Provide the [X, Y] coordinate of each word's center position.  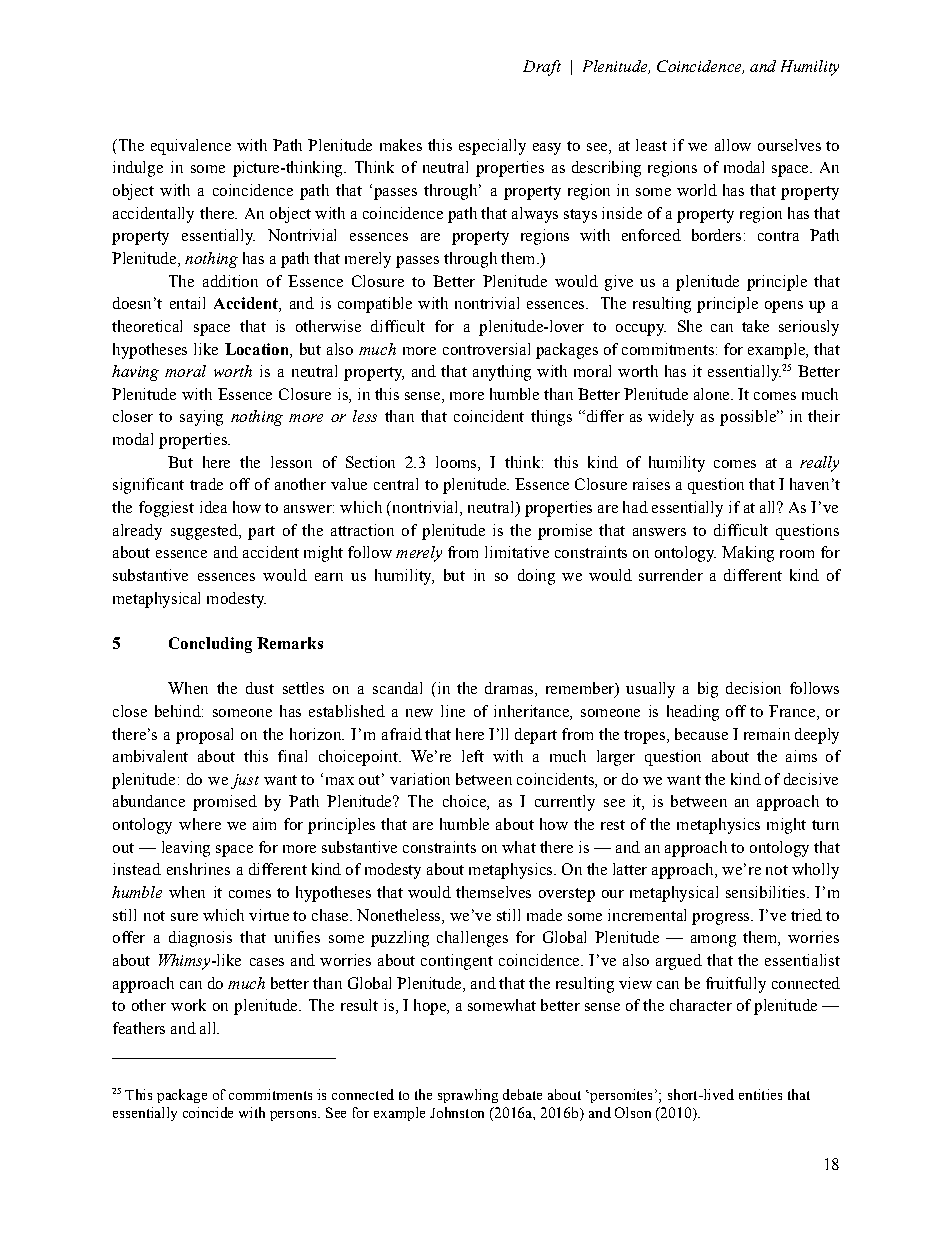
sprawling [468, 1096]
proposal [204, 736]
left [473, 756]
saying [201, 418]
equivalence [191, 147]
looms [457, 462]
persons [294, 1116]
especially [492, 147]
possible [749, 418]
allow [733, 145]
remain [767, 734]
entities [760, 1094]
